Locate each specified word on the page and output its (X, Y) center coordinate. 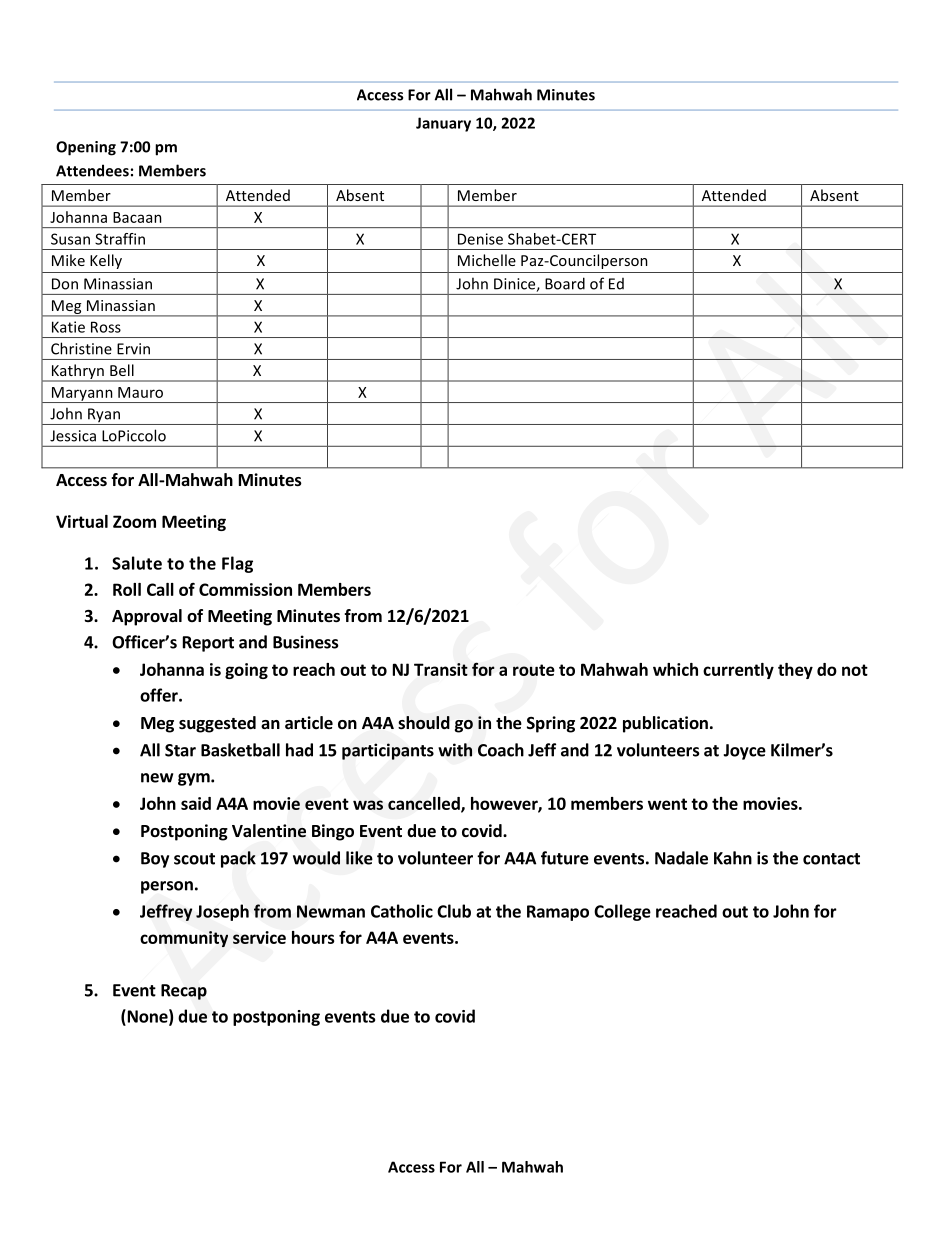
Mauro (140, 392)
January (443, 124)
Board (565, 283)
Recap (184, 992)
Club (454, 911)
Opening (86, 148)
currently (738, 671)
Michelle (487, 260)
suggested (217, 724)
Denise (480, 239)
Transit (441, 669)
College (622, 912)
